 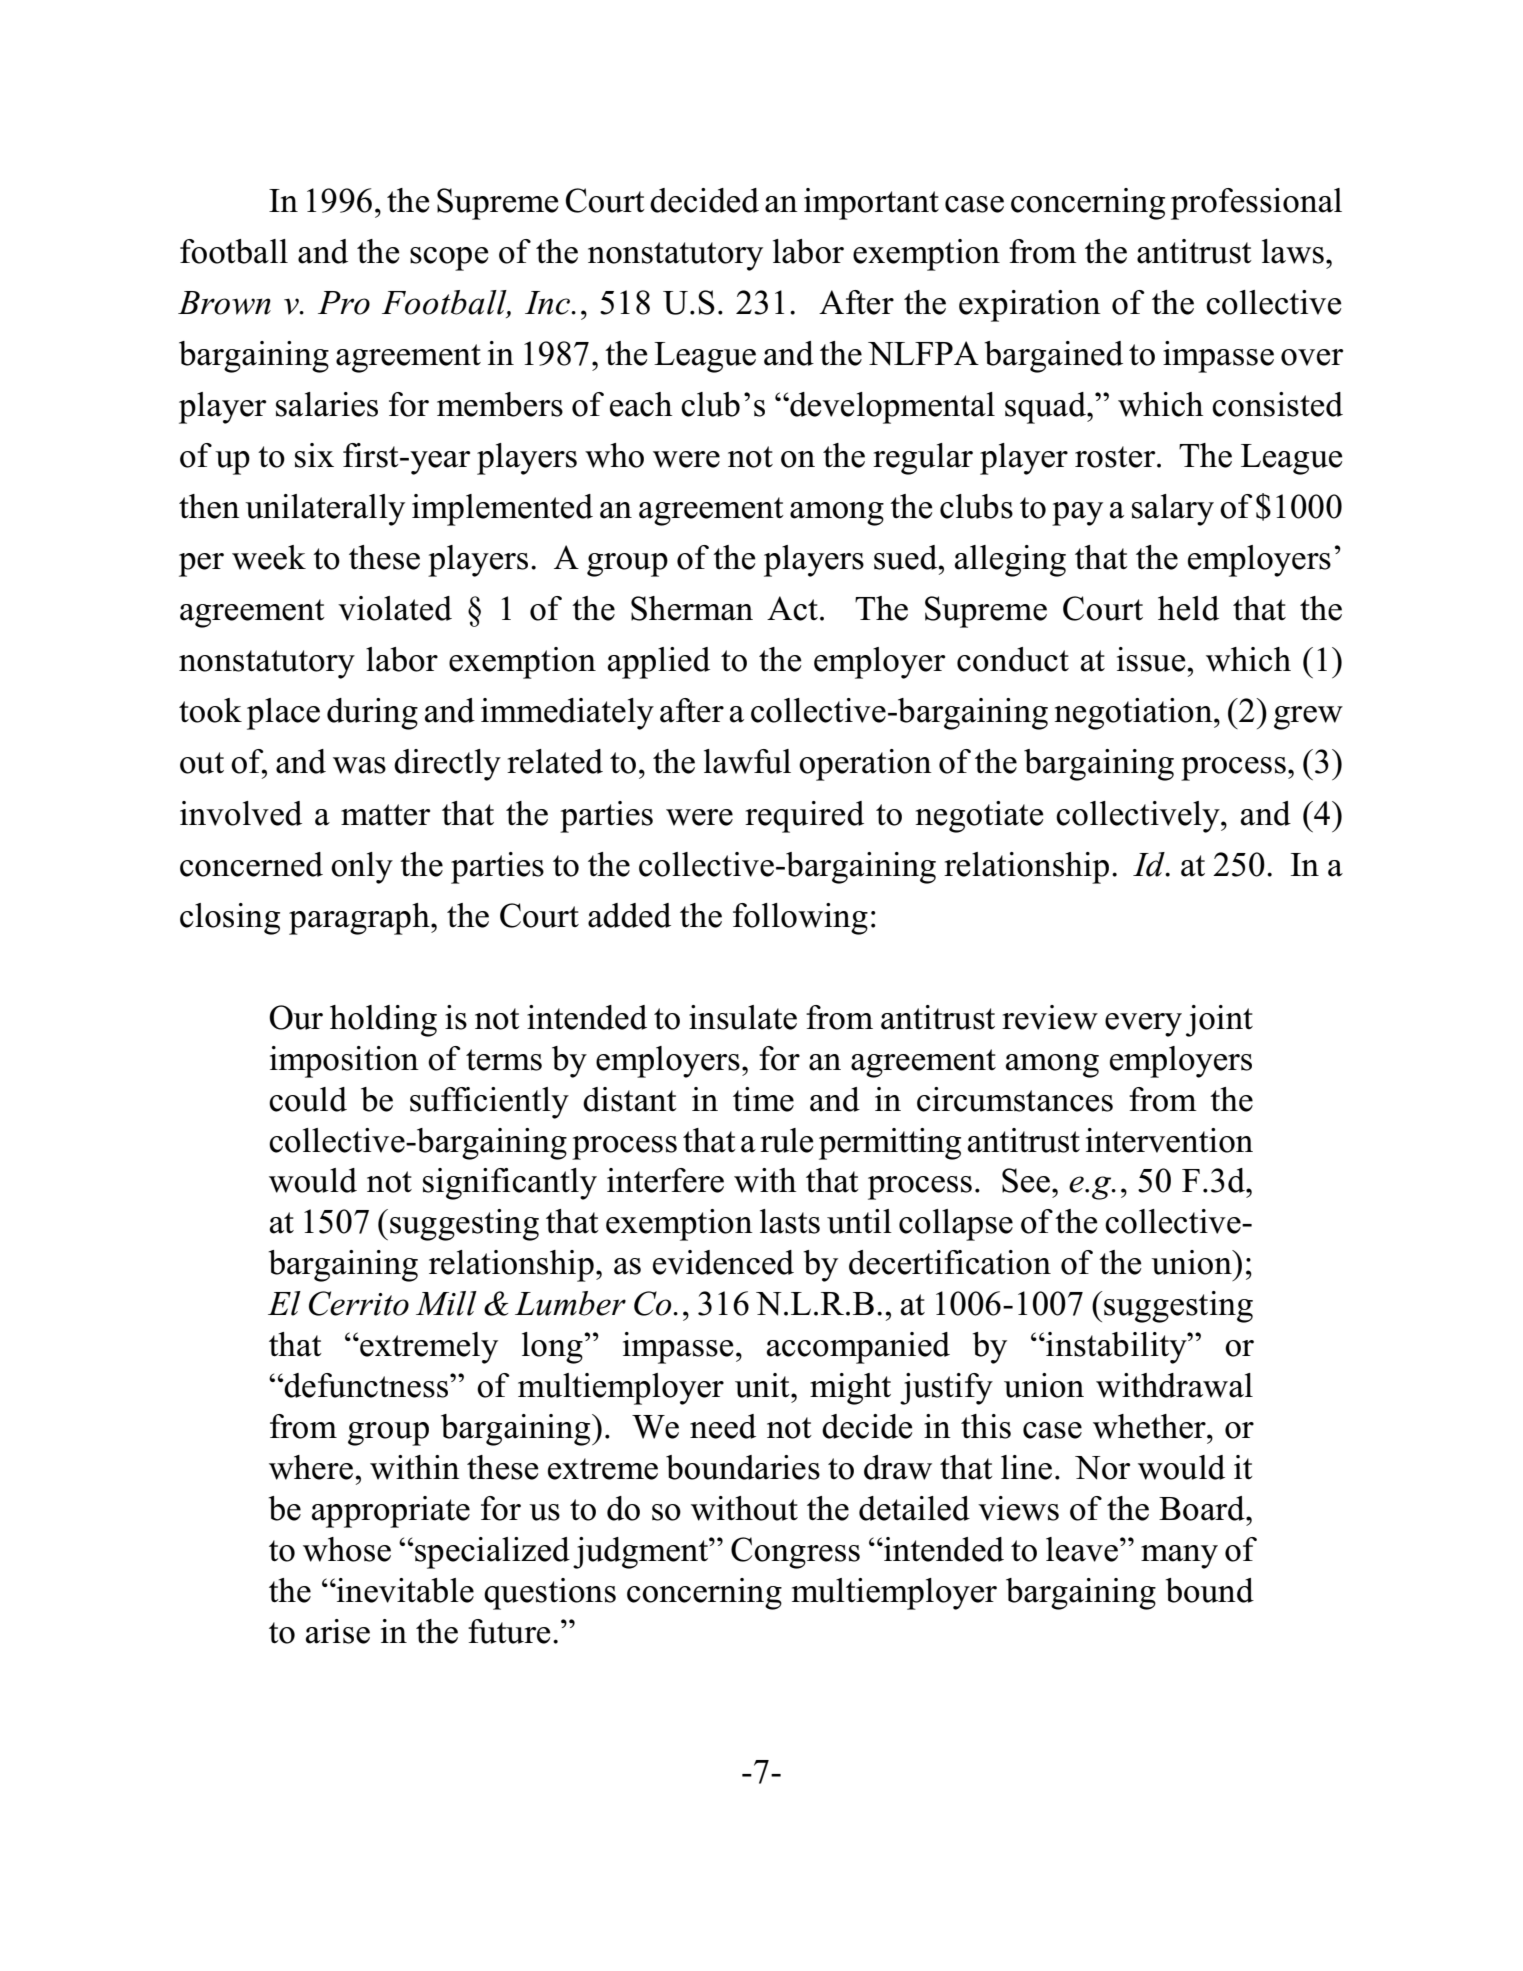 What do you see at coordinates (1179, 1557) in the screenshot?
I see `many` at bounding box center [1179, 1557].
